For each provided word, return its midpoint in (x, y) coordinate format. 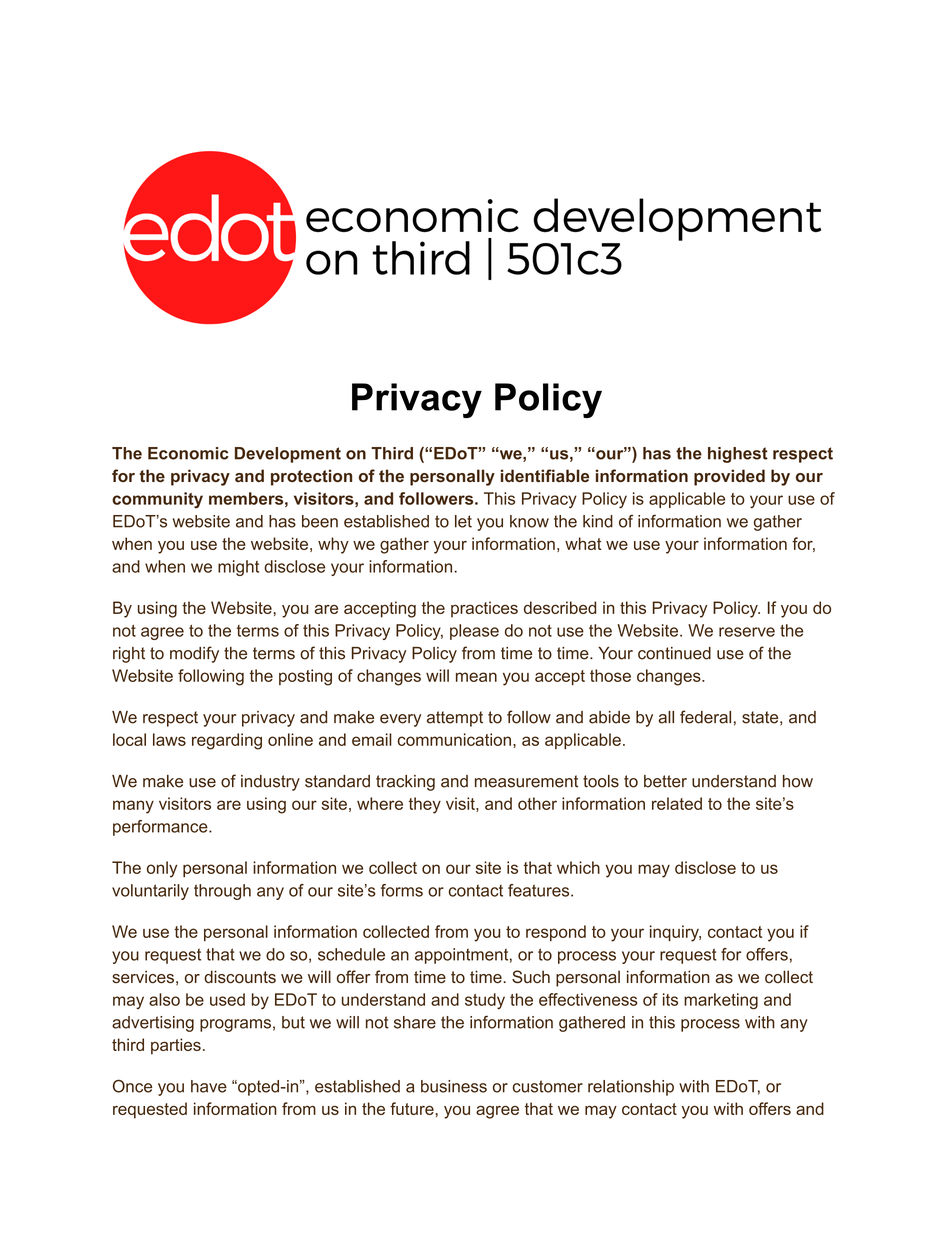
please (474, 632)
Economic (188, 453)
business (454, 1086)
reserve (747, 632)
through (222, 892)
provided (729, 477)
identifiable (545, 475)
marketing (721, 1001)
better (665, 781)
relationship (631, 1088)
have (209, 1086)
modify (194, 654)
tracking (405, 783)
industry (270, 783)
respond (556, 933)
